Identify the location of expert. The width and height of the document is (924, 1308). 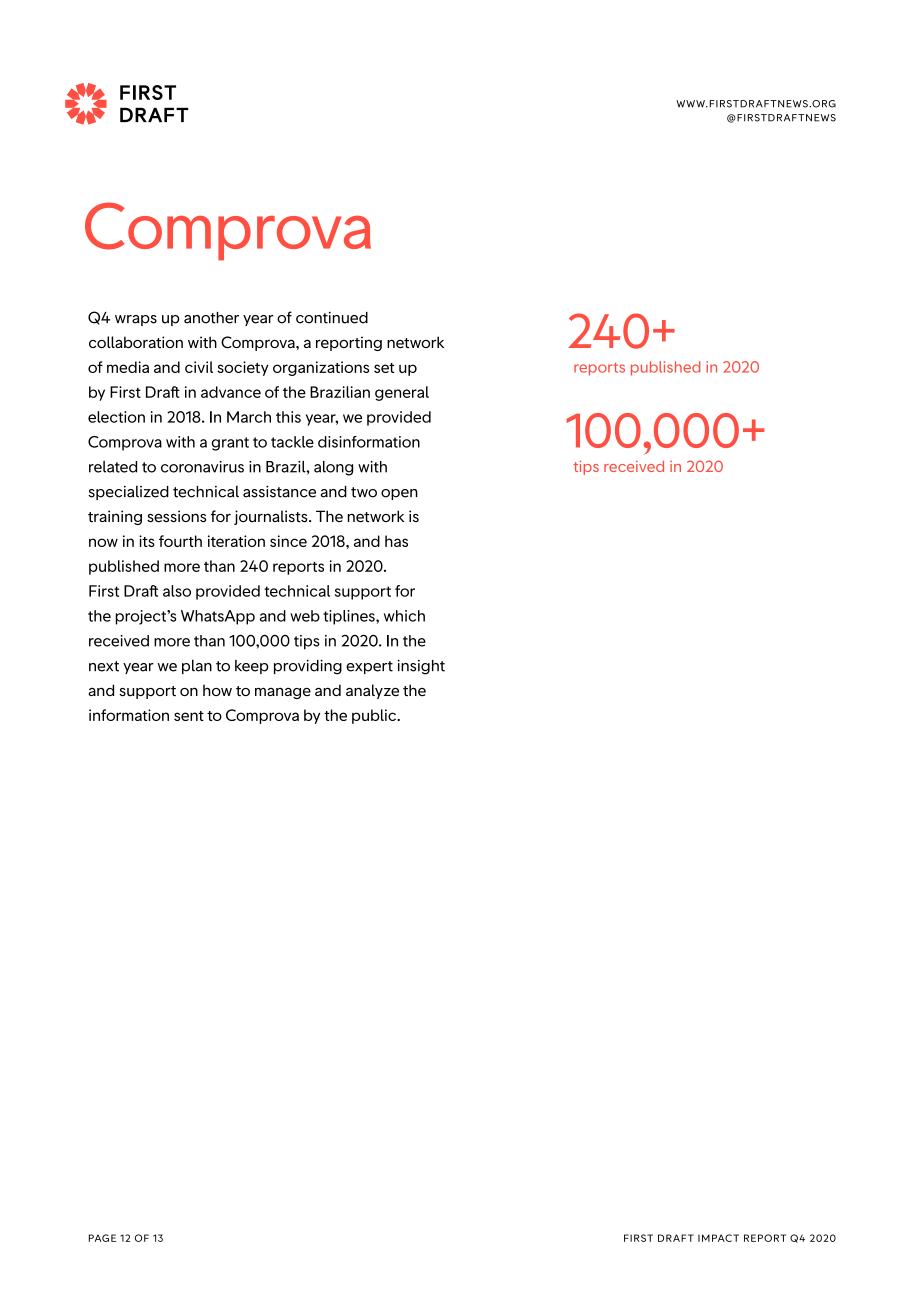
(369, 667).
